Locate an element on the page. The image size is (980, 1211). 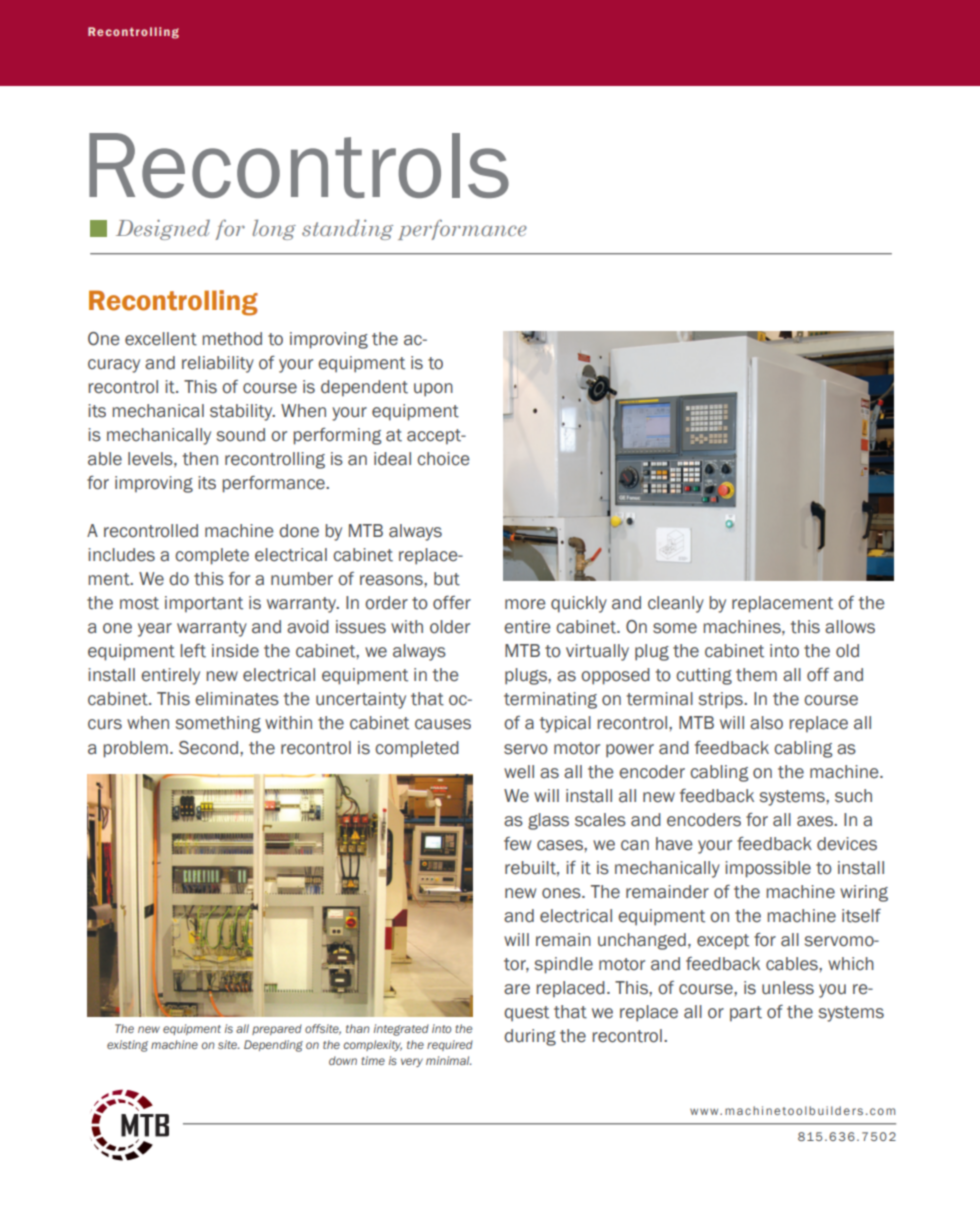
part is located at coordinates (746, 1013).
